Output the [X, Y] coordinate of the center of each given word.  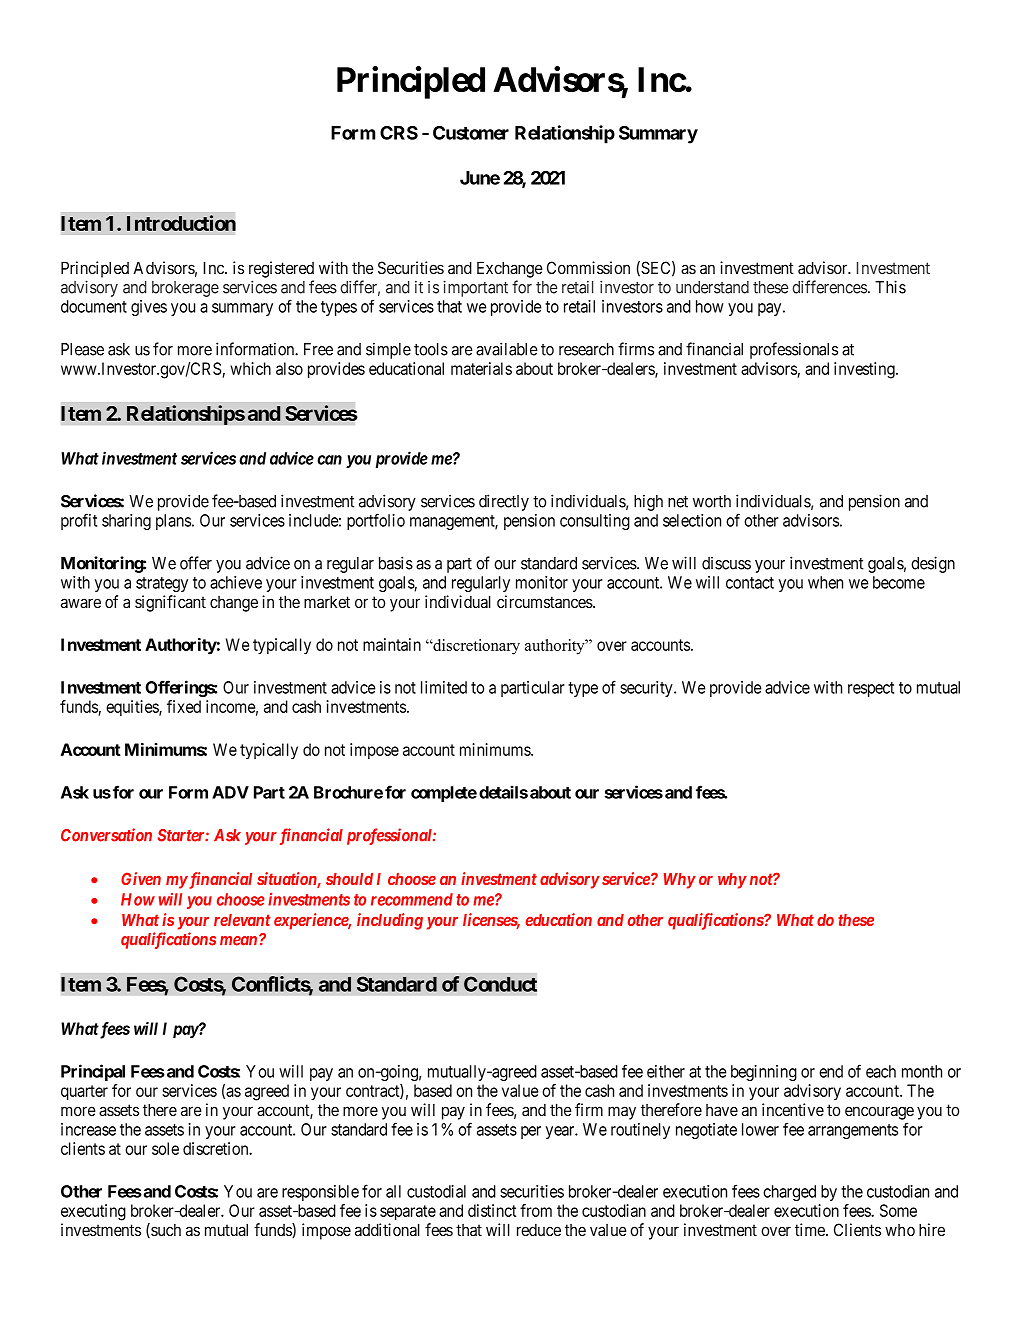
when [825, 582]
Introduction [181, 223]
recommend [412, 899]
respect [871, 689]
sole [165, 1148]
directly [504, 502]
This [890, 287]
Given [141, 878]
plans [173, 522]
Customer [471, 133]
